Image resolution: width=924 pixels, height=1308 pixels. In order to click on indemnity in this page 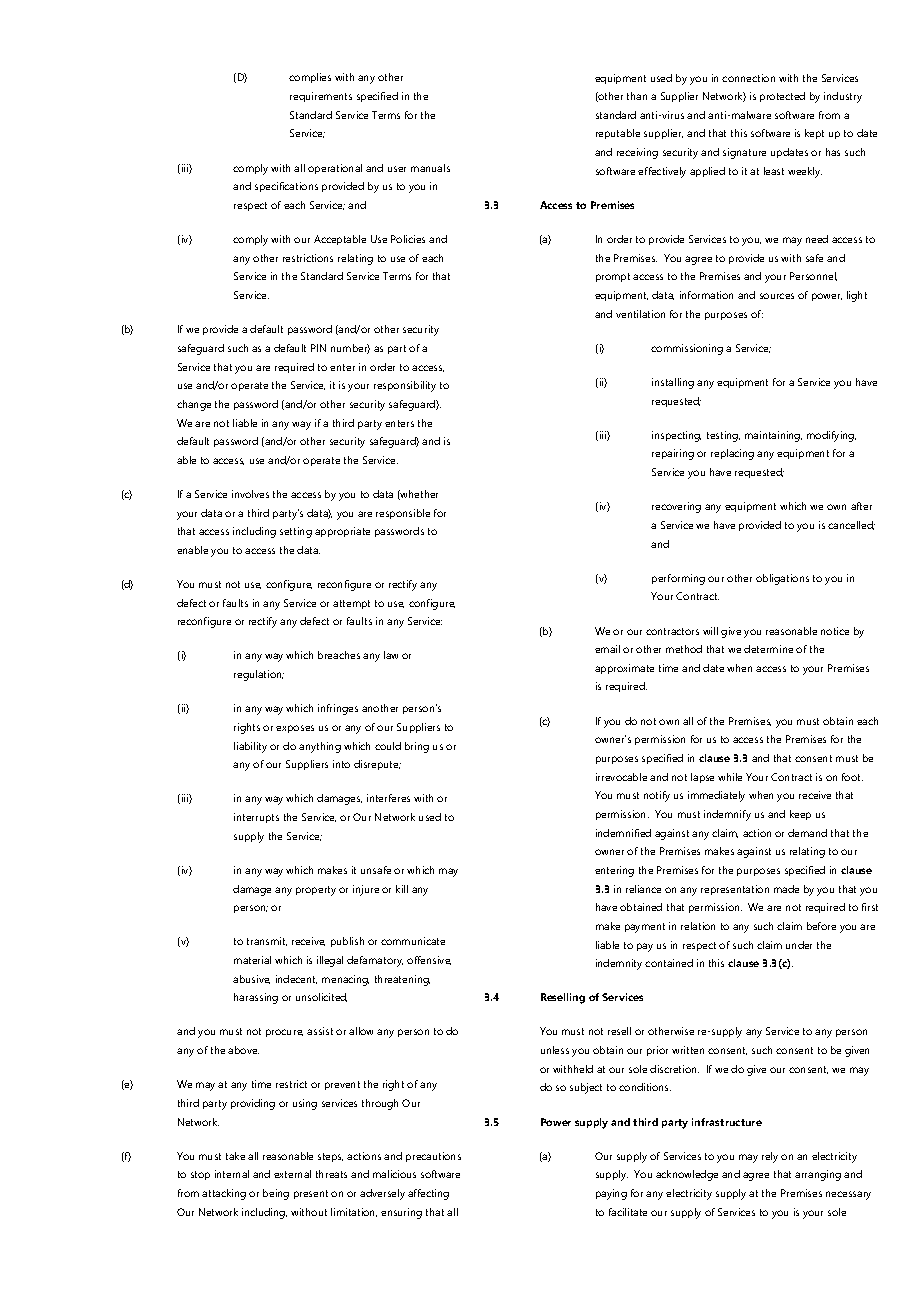, I will do `click(619, 964)`.
